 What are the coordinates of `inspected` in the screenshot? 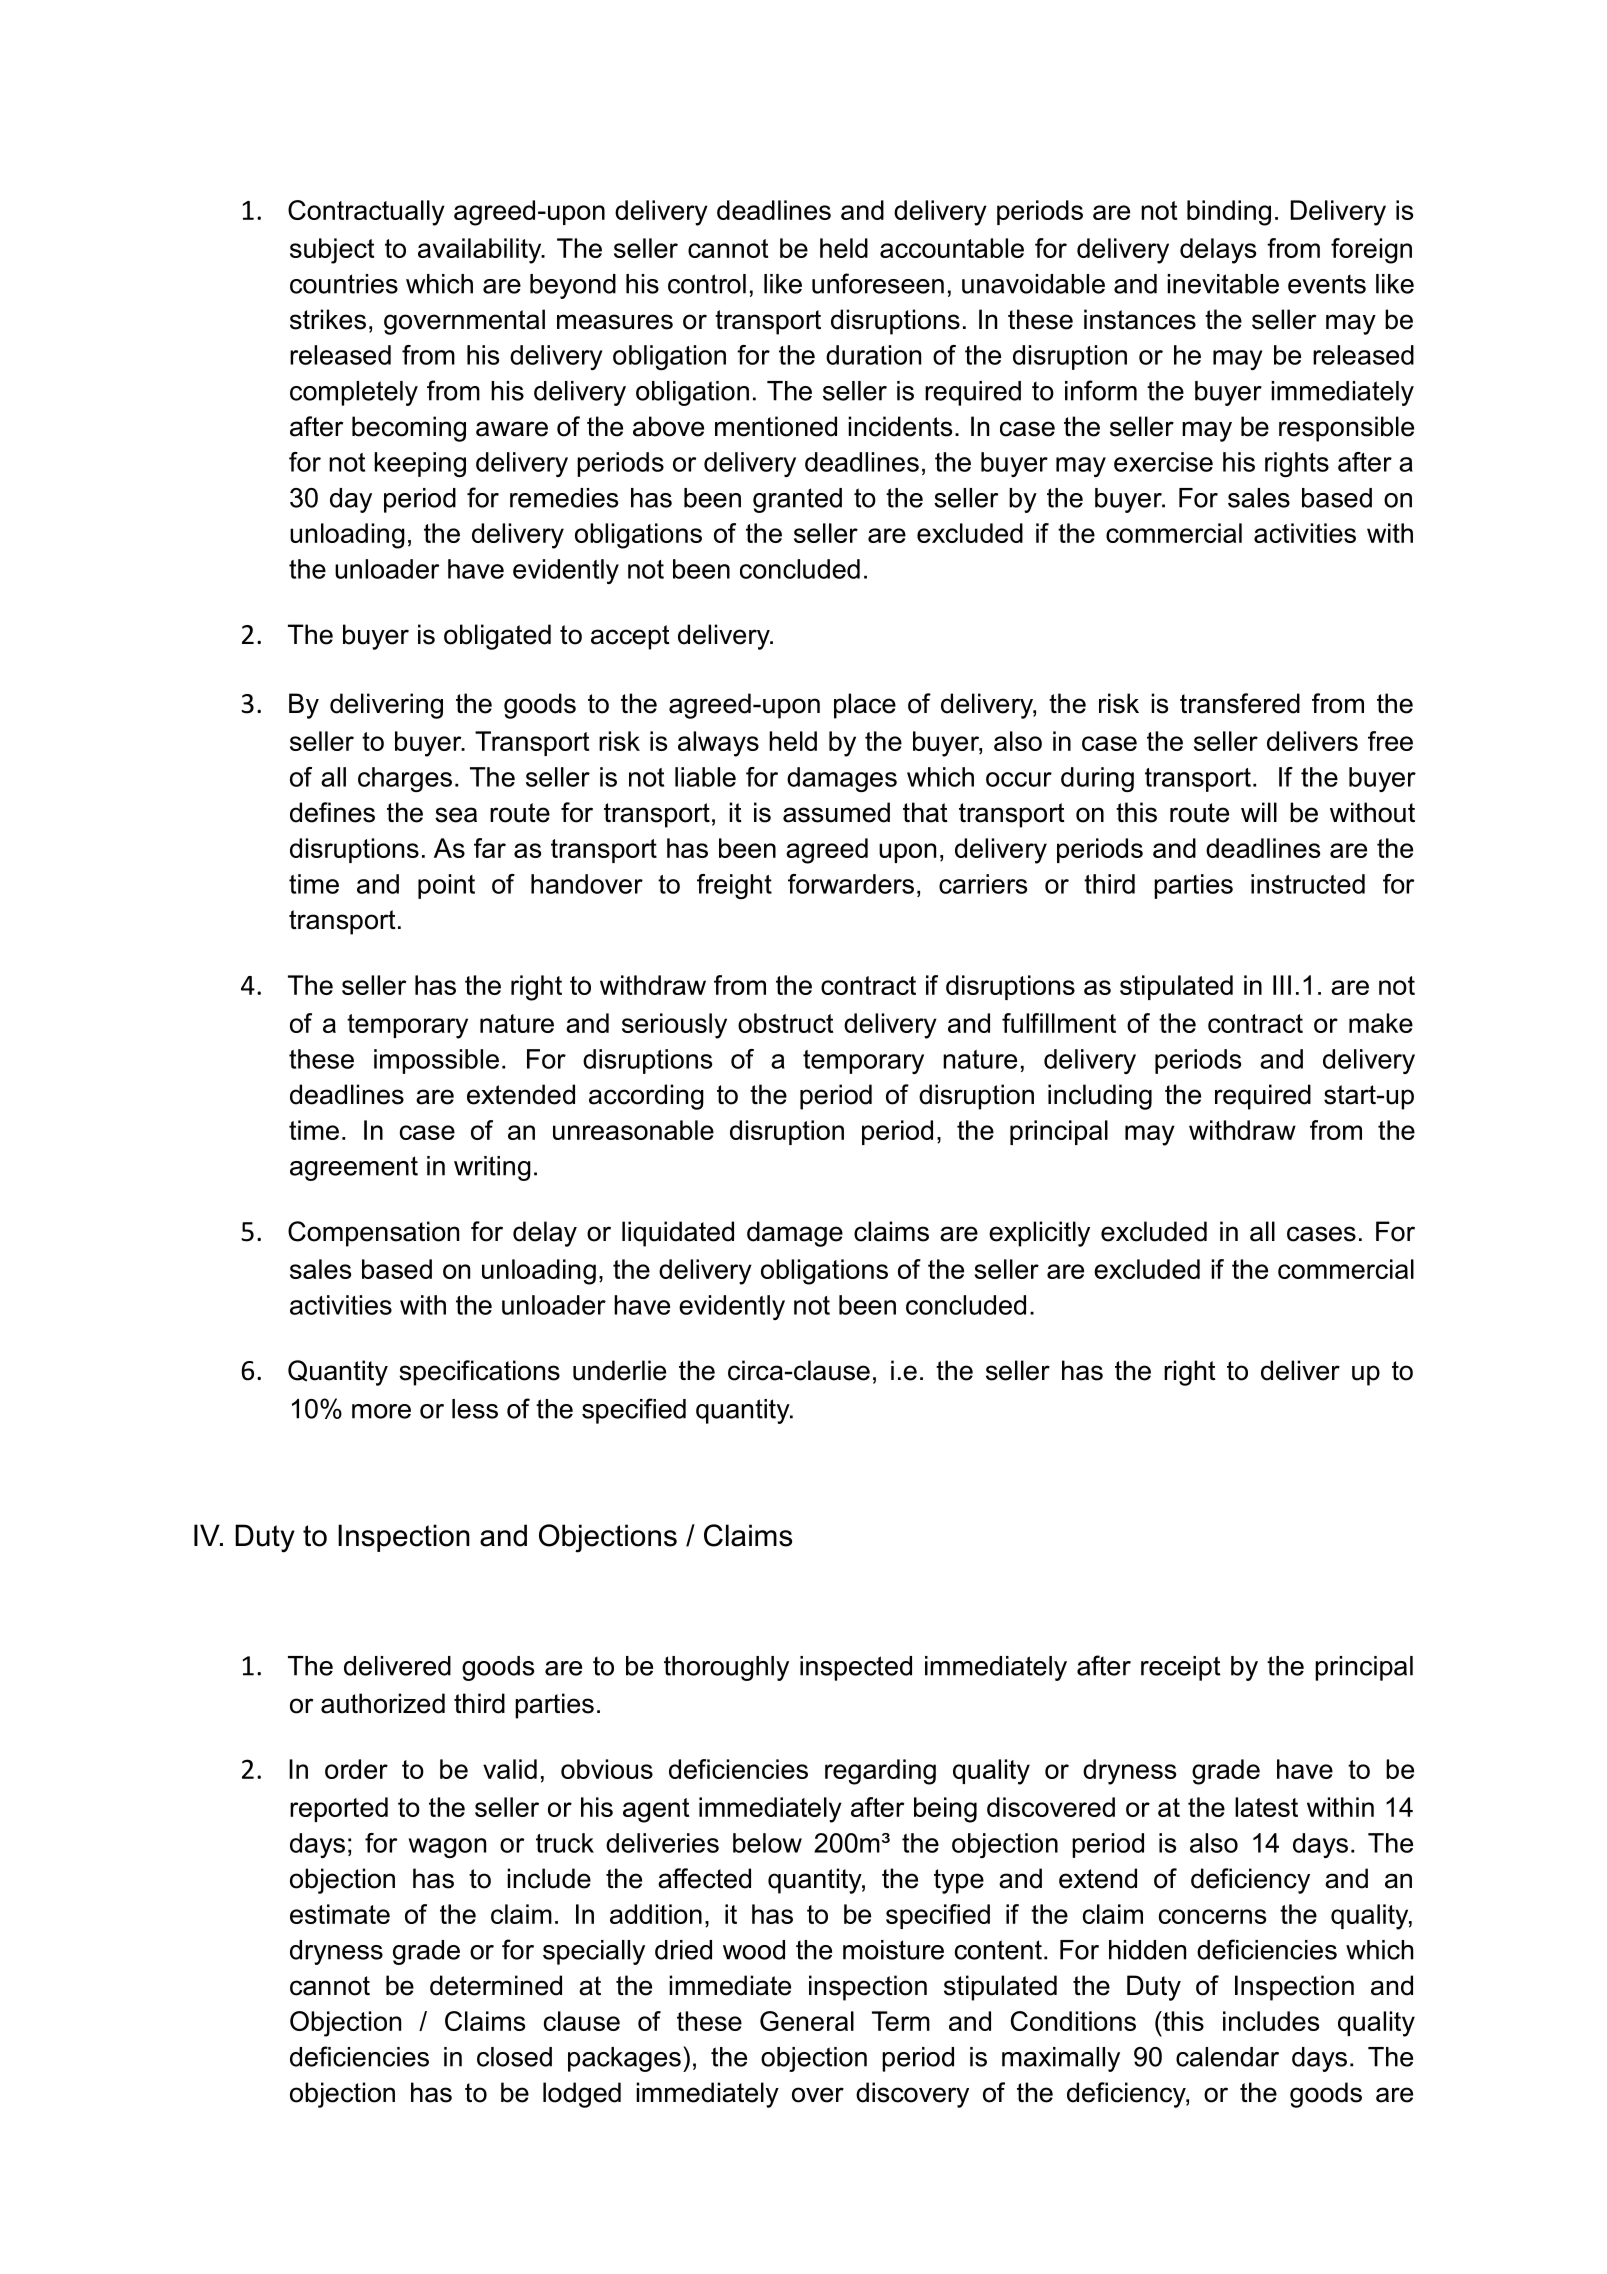 It's located at (856, 1668).
